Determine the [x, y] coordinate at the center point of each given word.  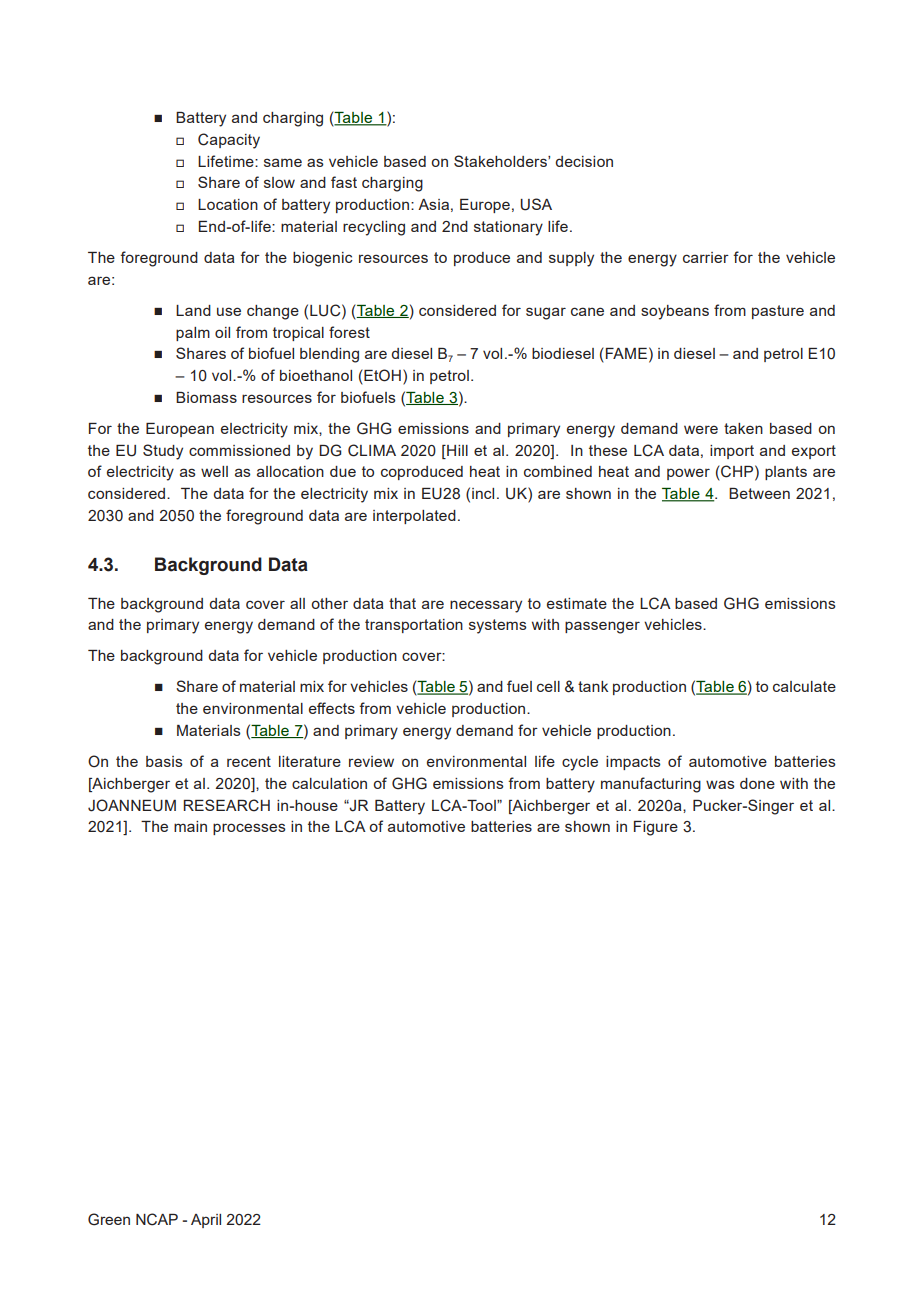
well [214, 471]
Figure [656, 828]
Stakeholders [501, 161]
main [190, 826]
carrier [706, 257]
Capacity [229, 141]
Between [759, 493]
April [206, 1221]
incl [483, 493]
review [371, 761]
